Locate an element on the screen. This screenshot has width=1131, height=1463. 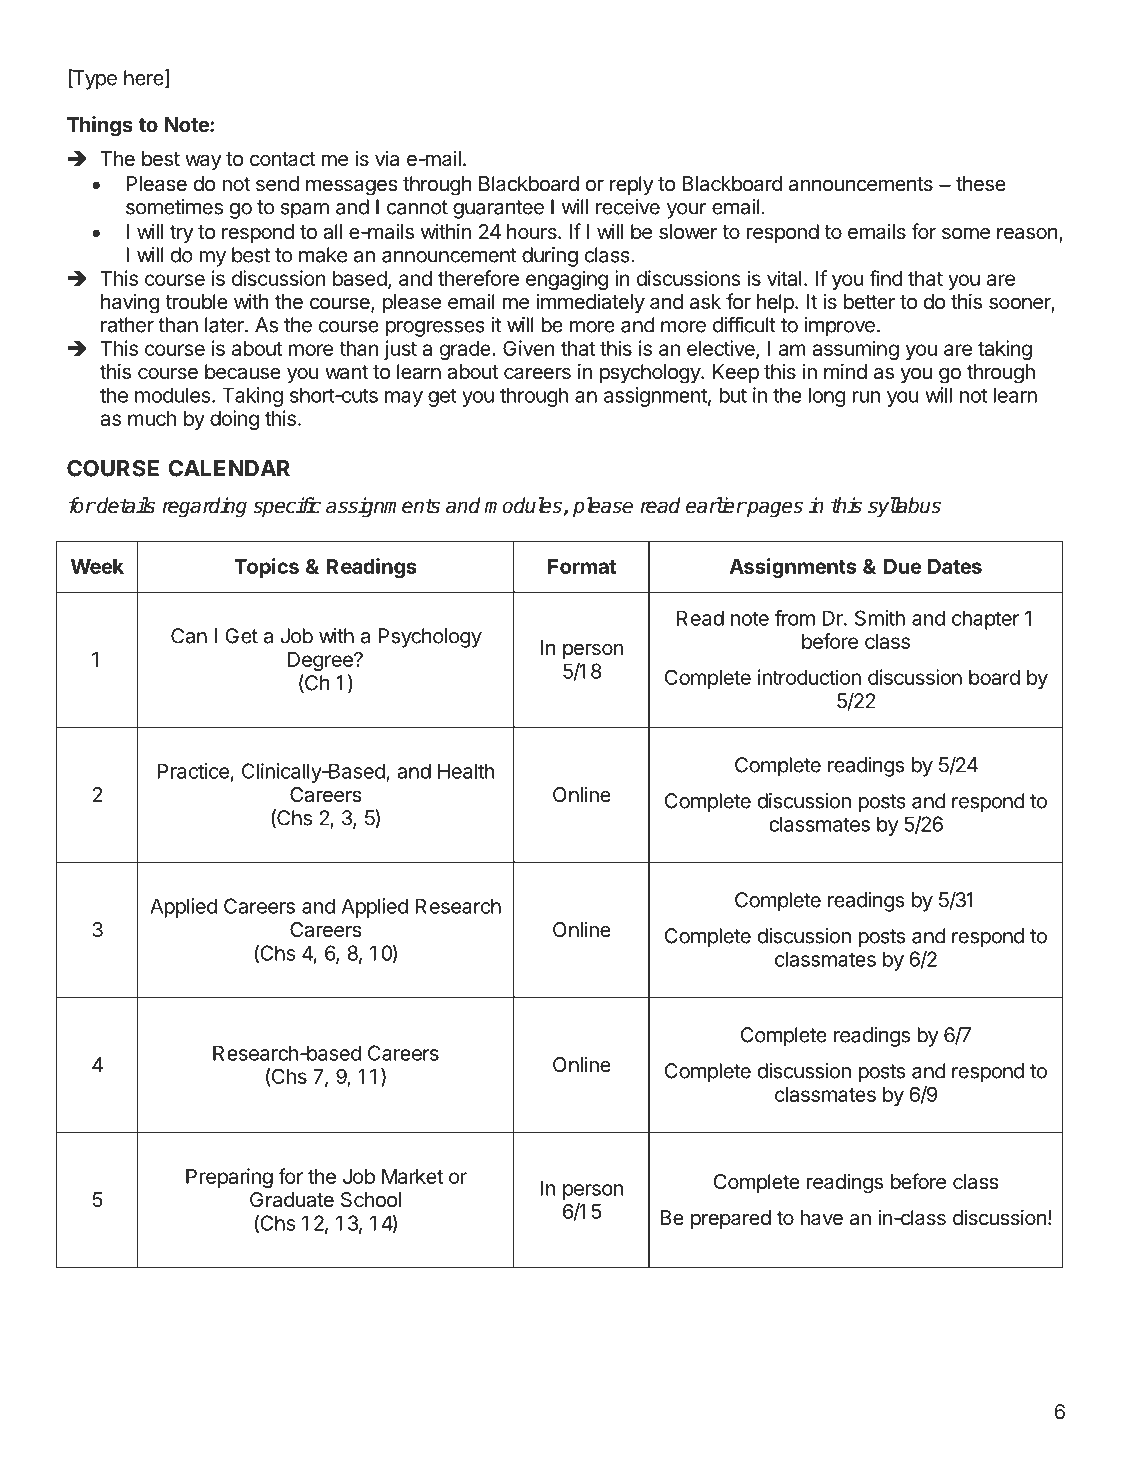
Smith is located at coordinates (880, 618).
